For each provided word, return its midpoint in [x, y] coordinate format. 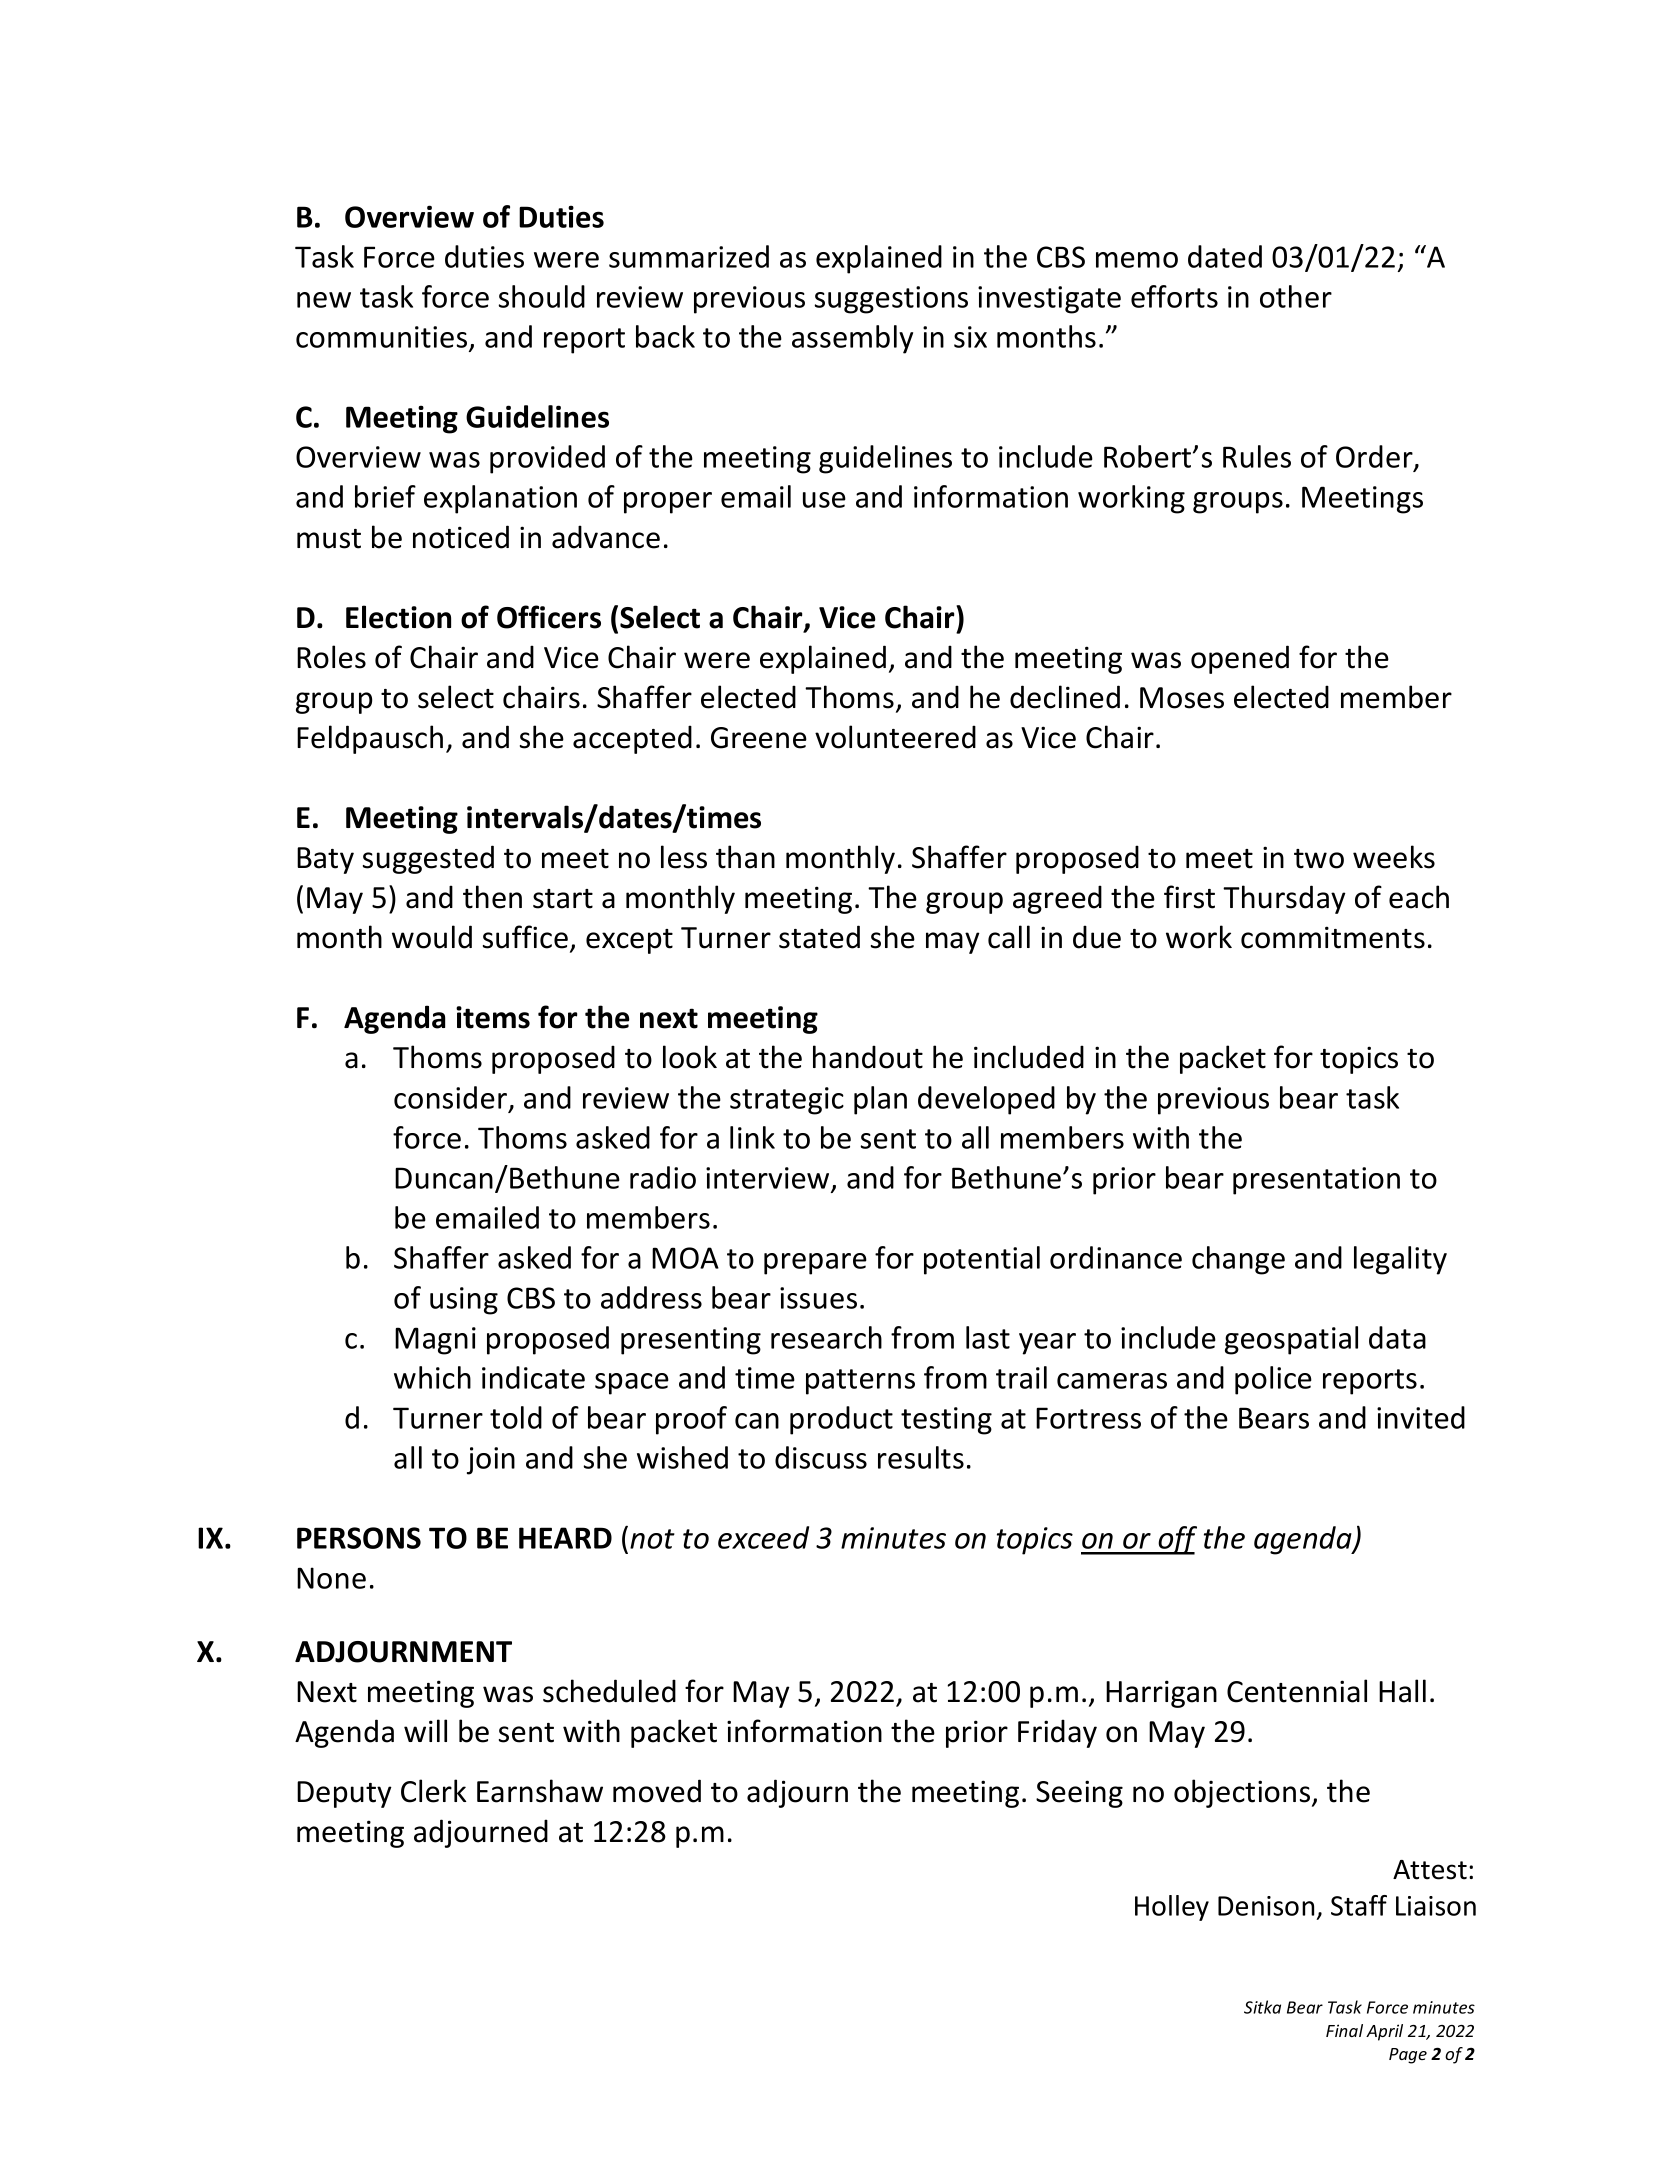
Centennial [1297, 1691]
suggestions [891, 300]
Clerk [433, 1791]
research [826, 1337]
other [1296, 296]
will [425, 1730]
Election [398, 617]
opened [1240, 659]
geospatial [1291, 1340]
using [464, 1301]
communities [383, 338]
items [493, 1017]
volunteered [895, 737]
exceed [763, 1537]
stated [819, 937]
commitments [1333, 937]
